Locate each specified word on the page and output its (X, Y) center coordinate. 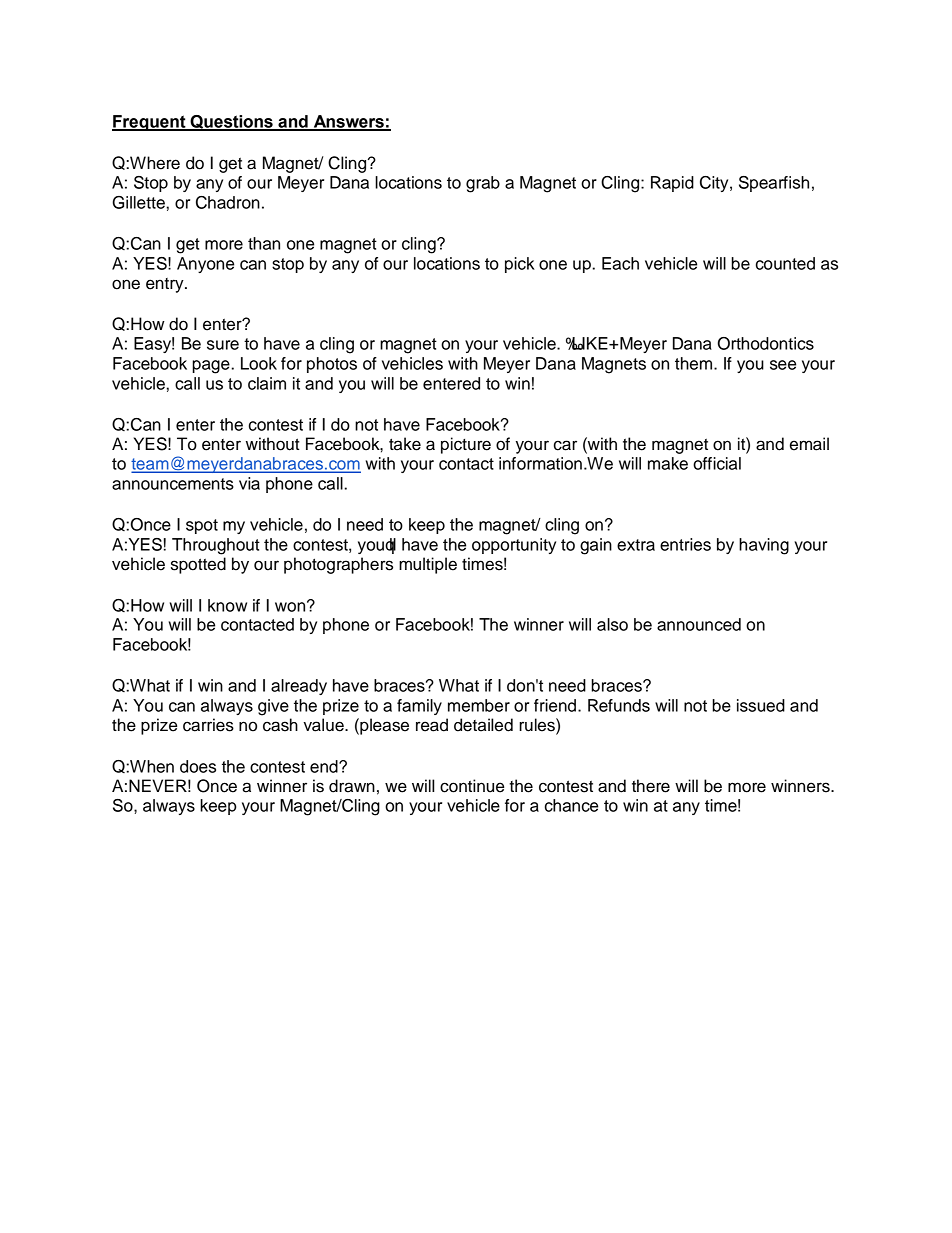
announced (699, 624)
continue (472, 786)
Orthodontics (766, 343)
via (249, 483)
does (198, 766)
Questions (231, 123)
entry (166, 285)
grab (483, 184)
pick (520, 265)
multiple (428, 565)
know (227, 605)
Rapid (672, 184)
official (717, 463)
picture (466, 445)
